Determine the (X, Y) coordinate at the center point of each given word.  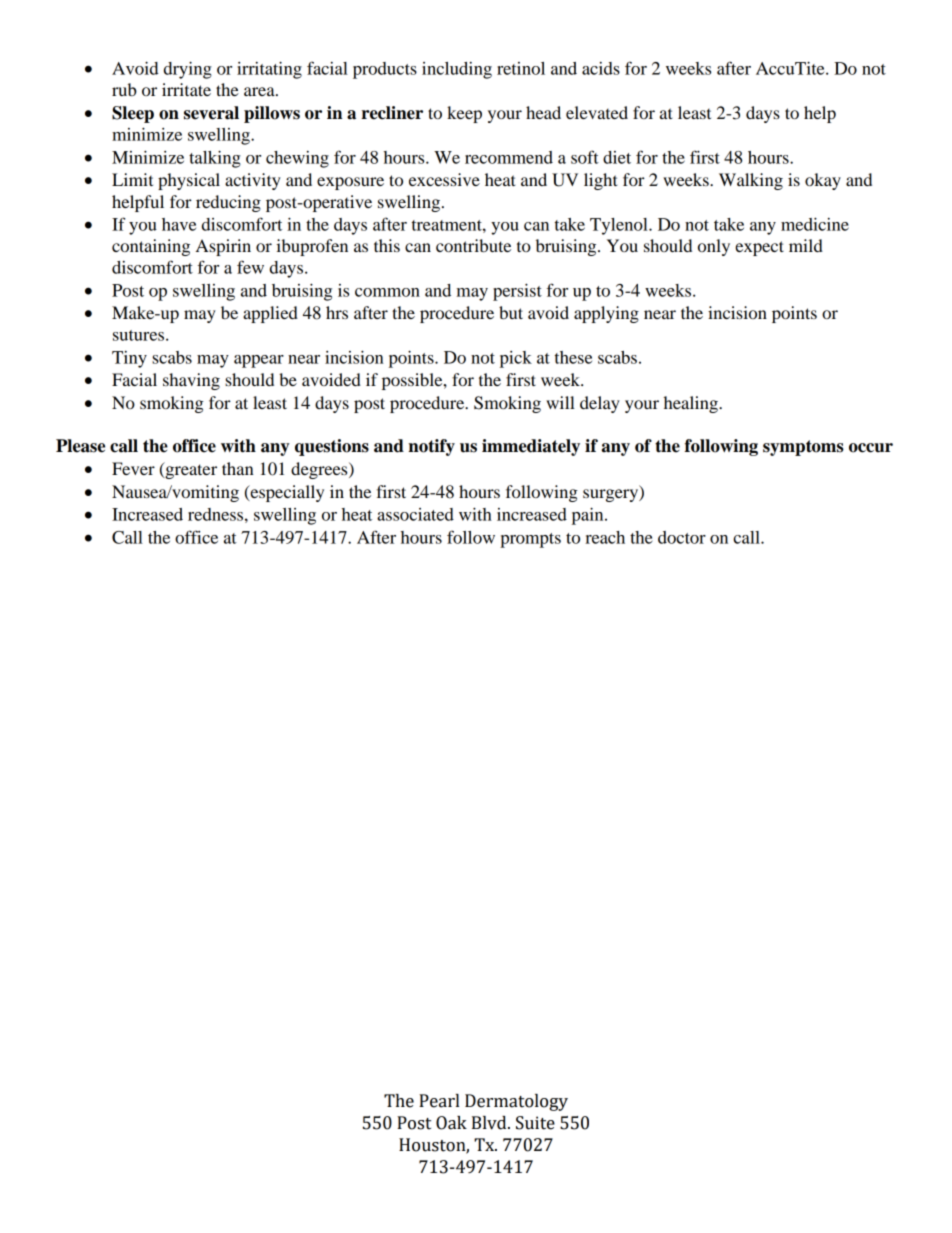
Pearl (439, 1101)
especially (286, 493)
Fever (133, 468)
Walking (751, 181)
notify (431, 447)
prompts (530, 540)
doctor (682, 537)
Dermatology (516, 1102)
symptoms (803, 448)
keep (464, 114)
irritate (186, 89)
